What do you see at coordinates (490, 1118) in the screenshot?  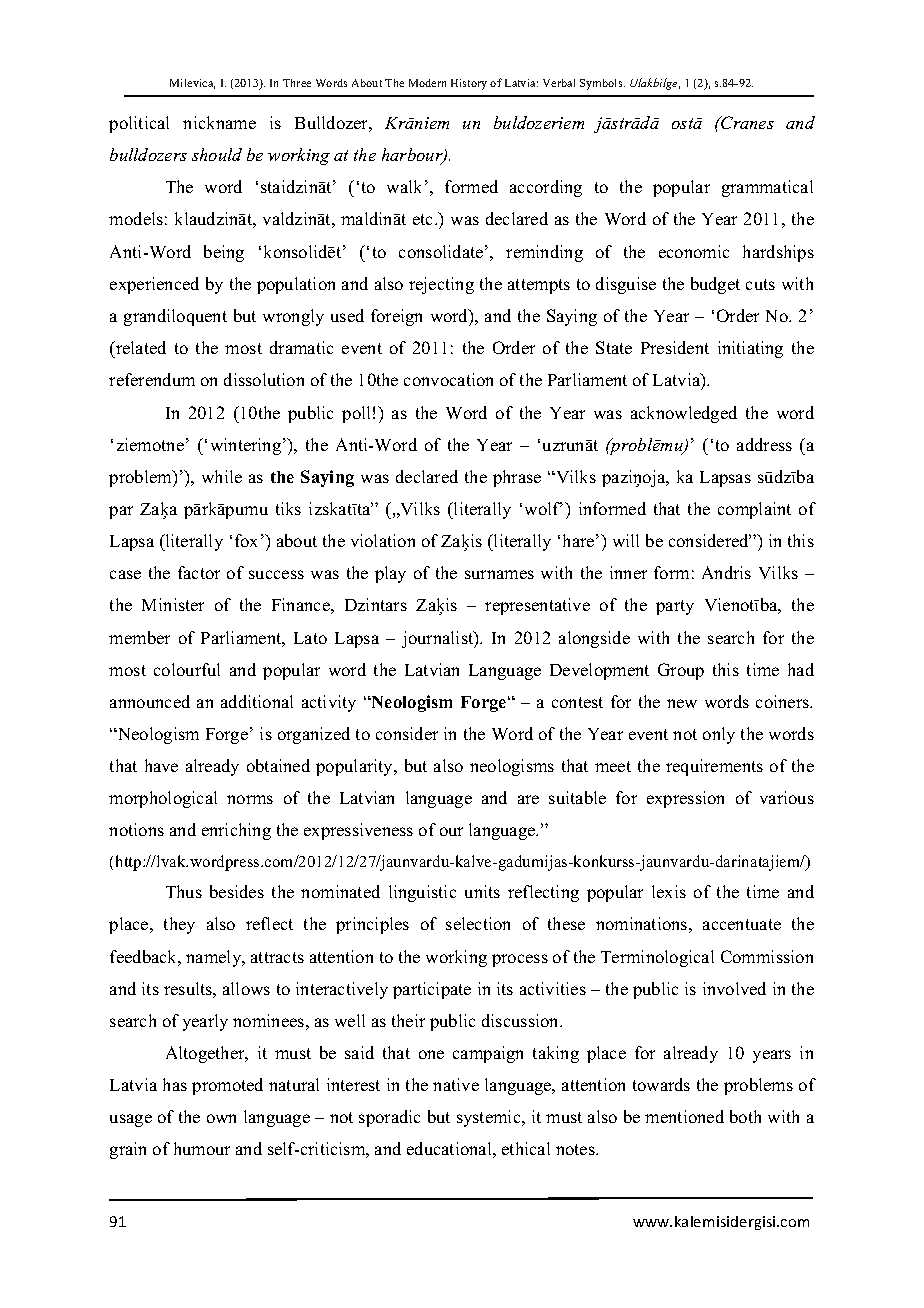 I see `systemic` at bounding box center [490, 1118].
